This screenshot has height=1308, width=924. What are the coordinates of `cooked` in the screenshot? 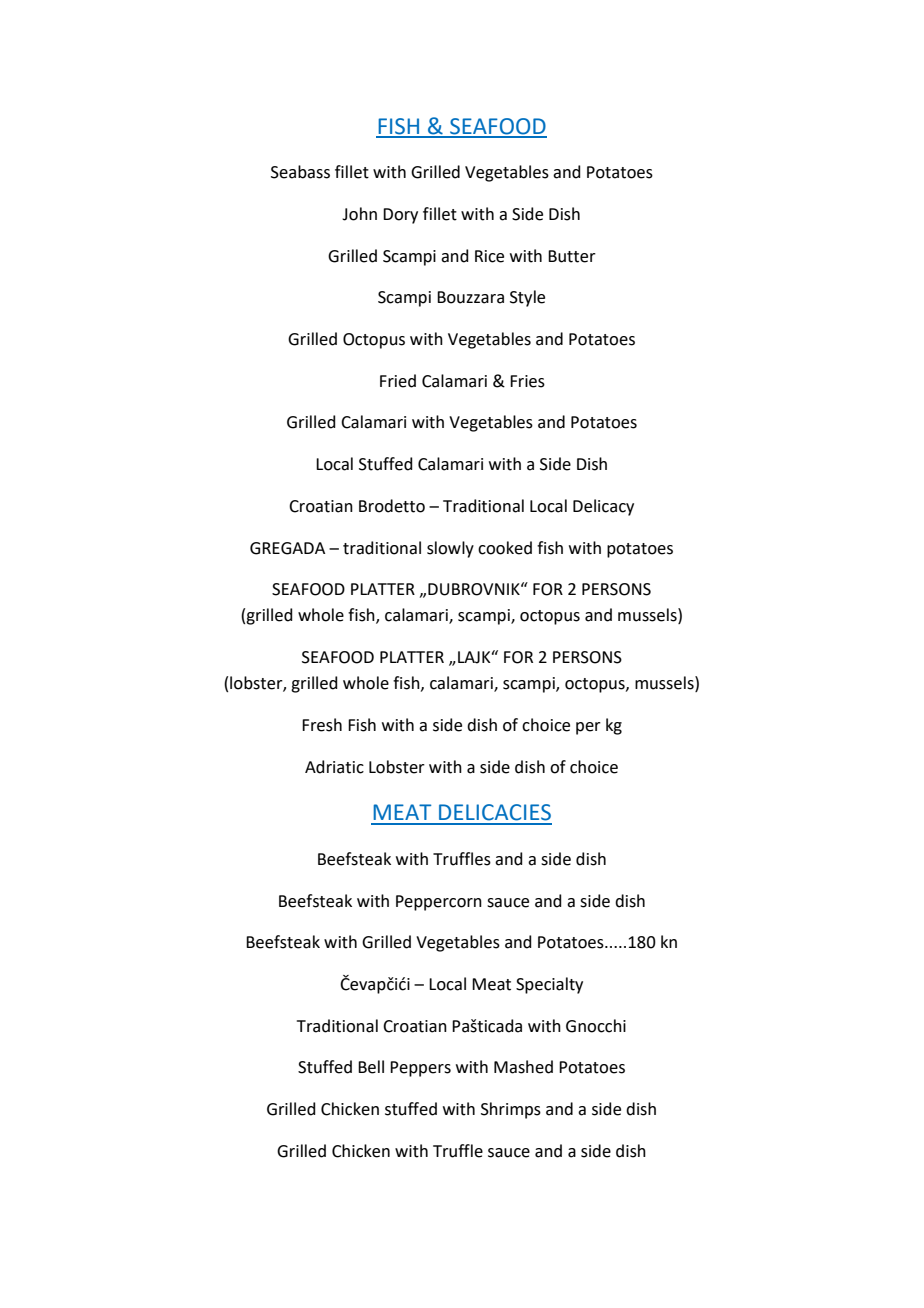 It's located at (505, 548).
